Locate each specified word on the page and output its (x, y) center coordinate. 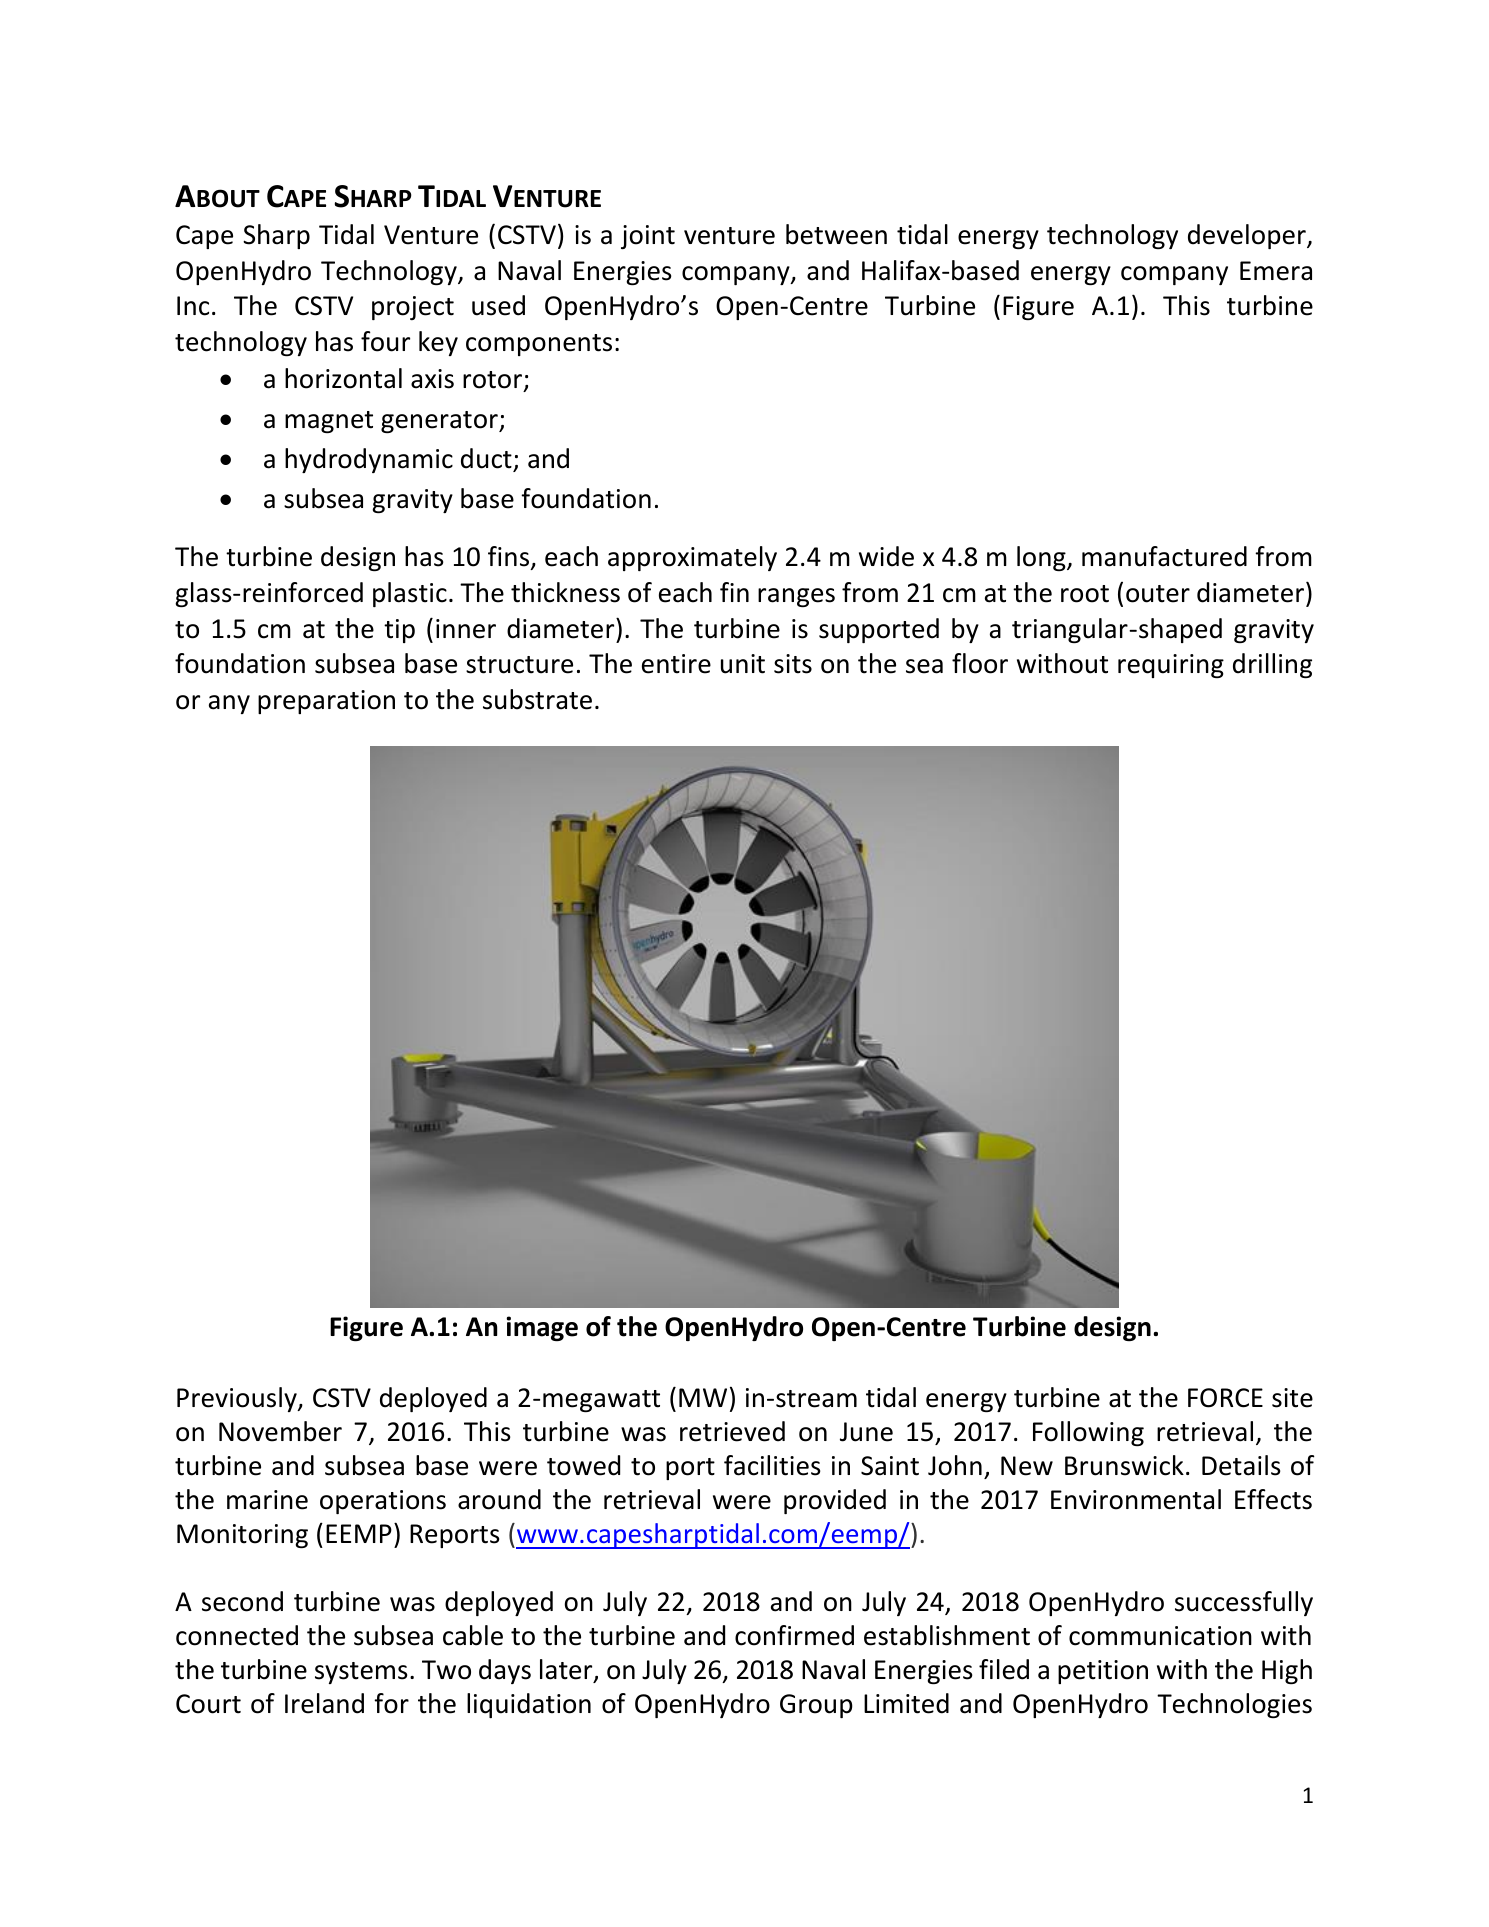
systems (361, 1673)
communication (1160, 1636)
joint (648, 237)
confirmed (794, 1635)
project (413, 308)
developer (1248, 236)
